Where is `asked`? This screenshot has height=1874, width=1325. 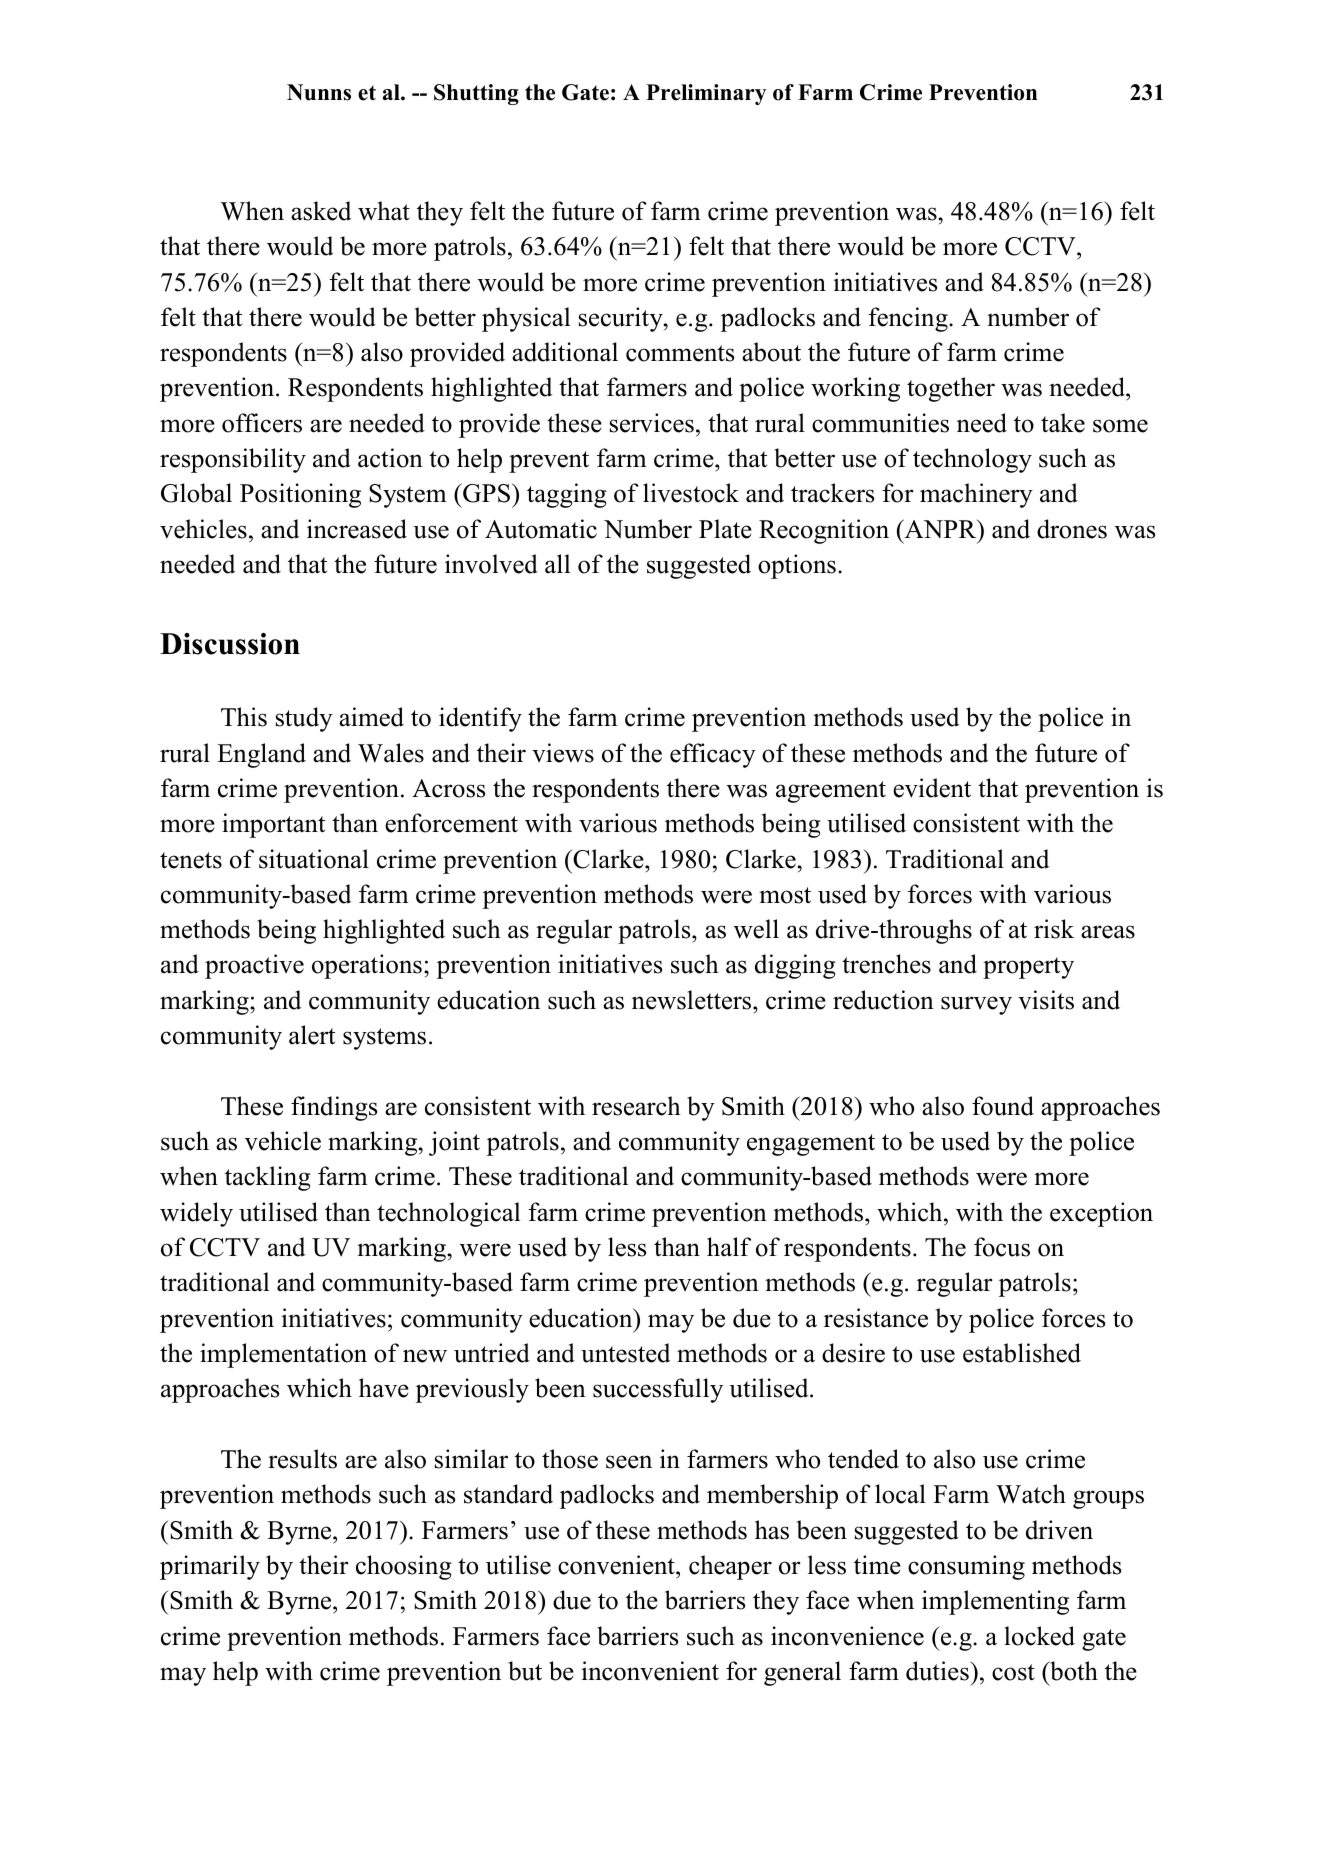 asked is located at coordinates (321, 211).
